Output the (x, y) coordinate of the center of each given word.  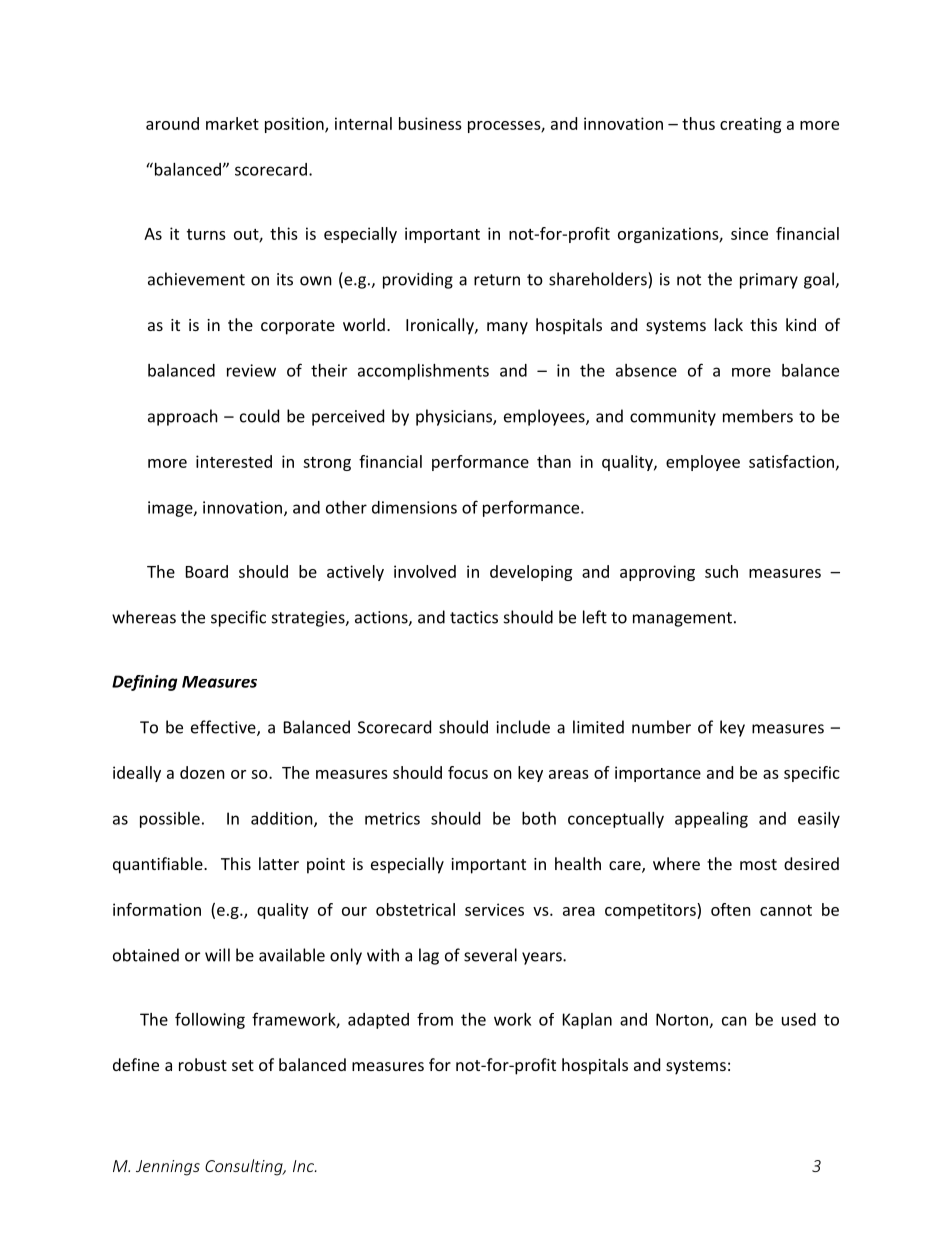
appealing (711, 820)
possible (170, 820)
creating (750, 125)
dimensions (414, 507)
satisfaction (791, 461)
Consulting (245, 1167)
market (232, 123)
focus (468, 772)
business (430, 123)
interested (234, 461)
